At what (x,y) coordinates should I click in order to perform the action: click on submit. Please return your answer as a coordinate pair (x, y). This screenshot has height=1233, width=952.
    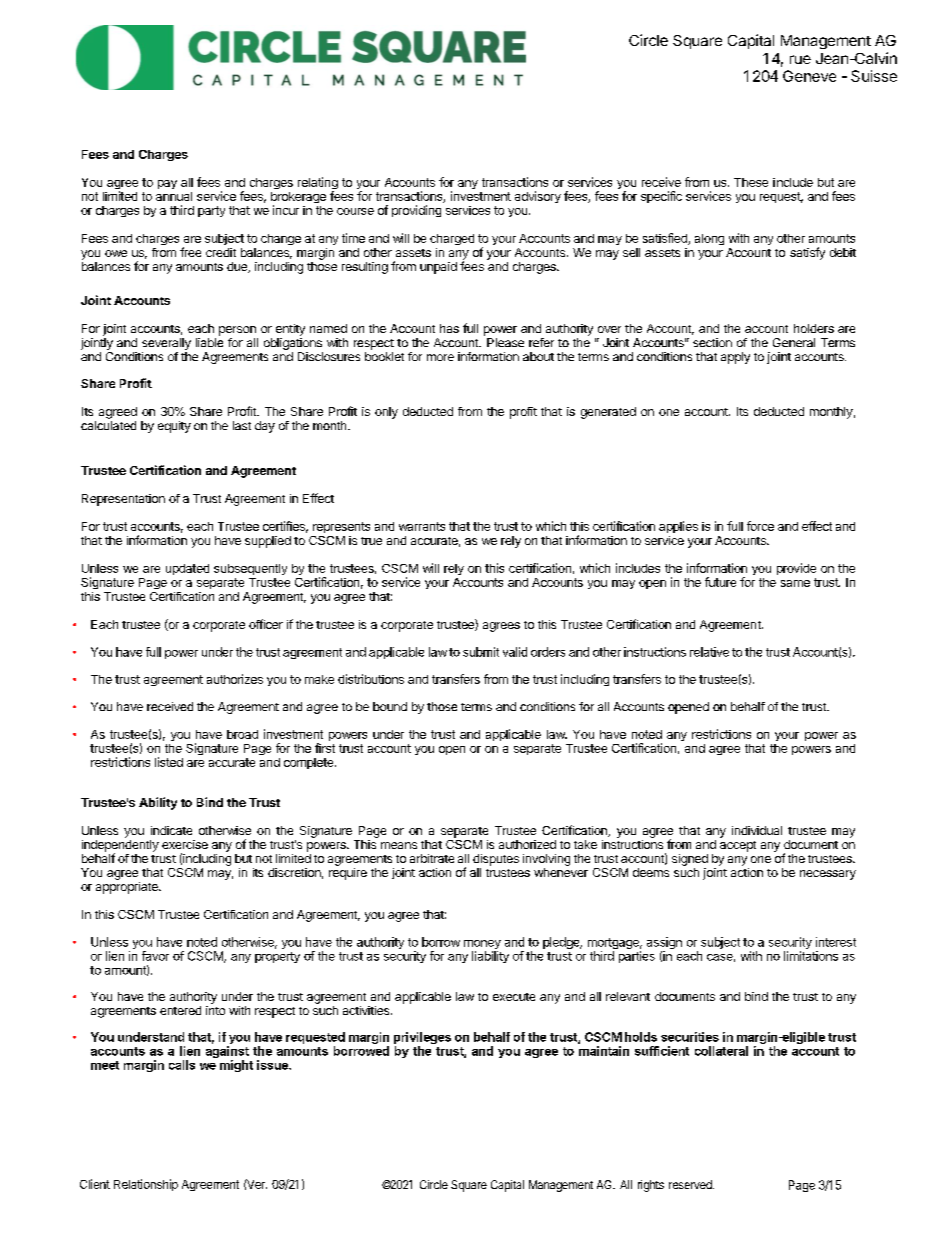
    Looking at the image, I should click on (481, 652).
